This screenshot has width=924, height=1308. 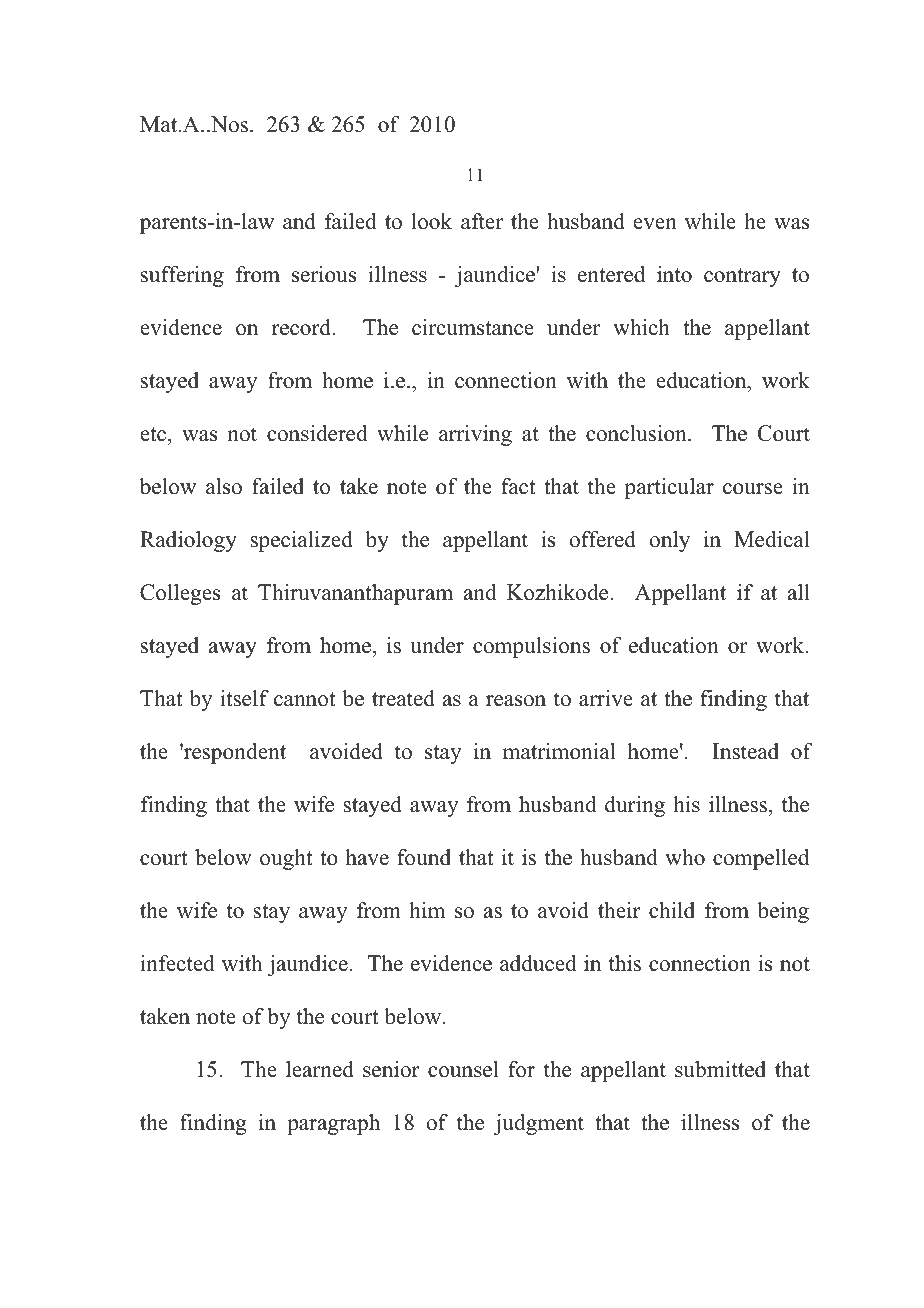 I want to click on counsel, so click(x=463, y=1069).
